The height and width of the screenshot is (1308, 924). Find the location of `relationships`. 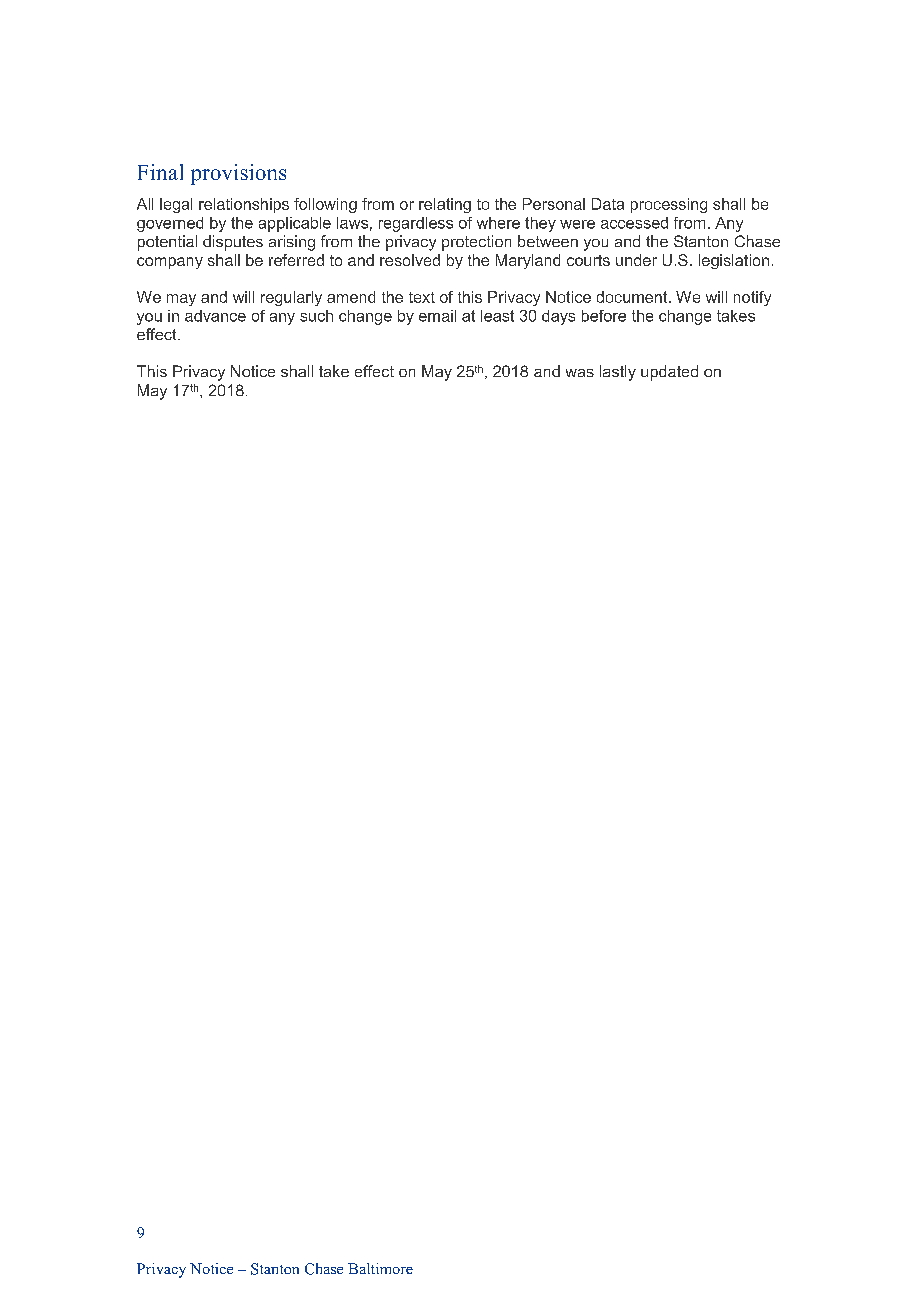

relationships is located at coordinates (244, 205).
